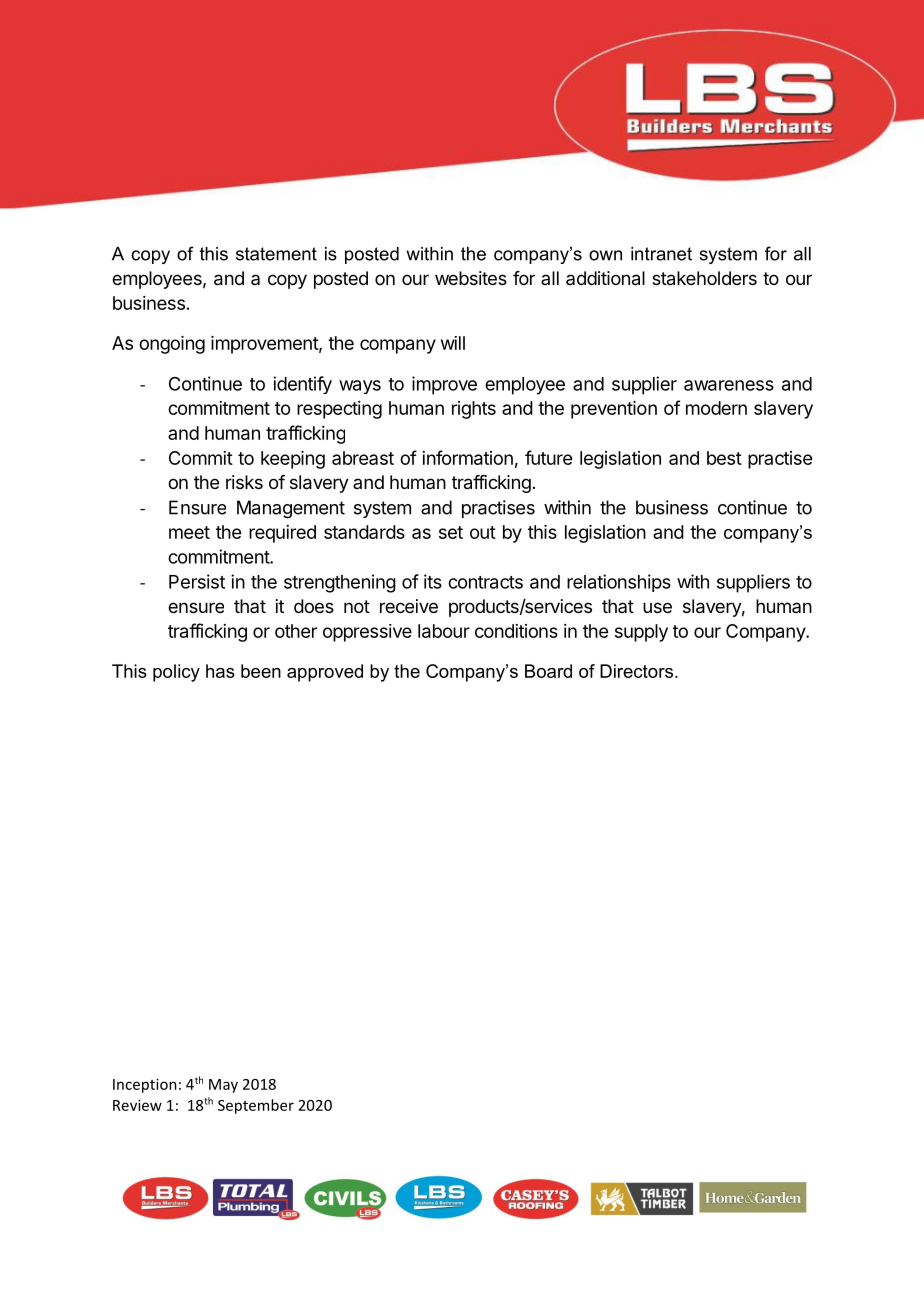 The image size is (924, 1308). I want to click on Directors, so click(636, 671).
